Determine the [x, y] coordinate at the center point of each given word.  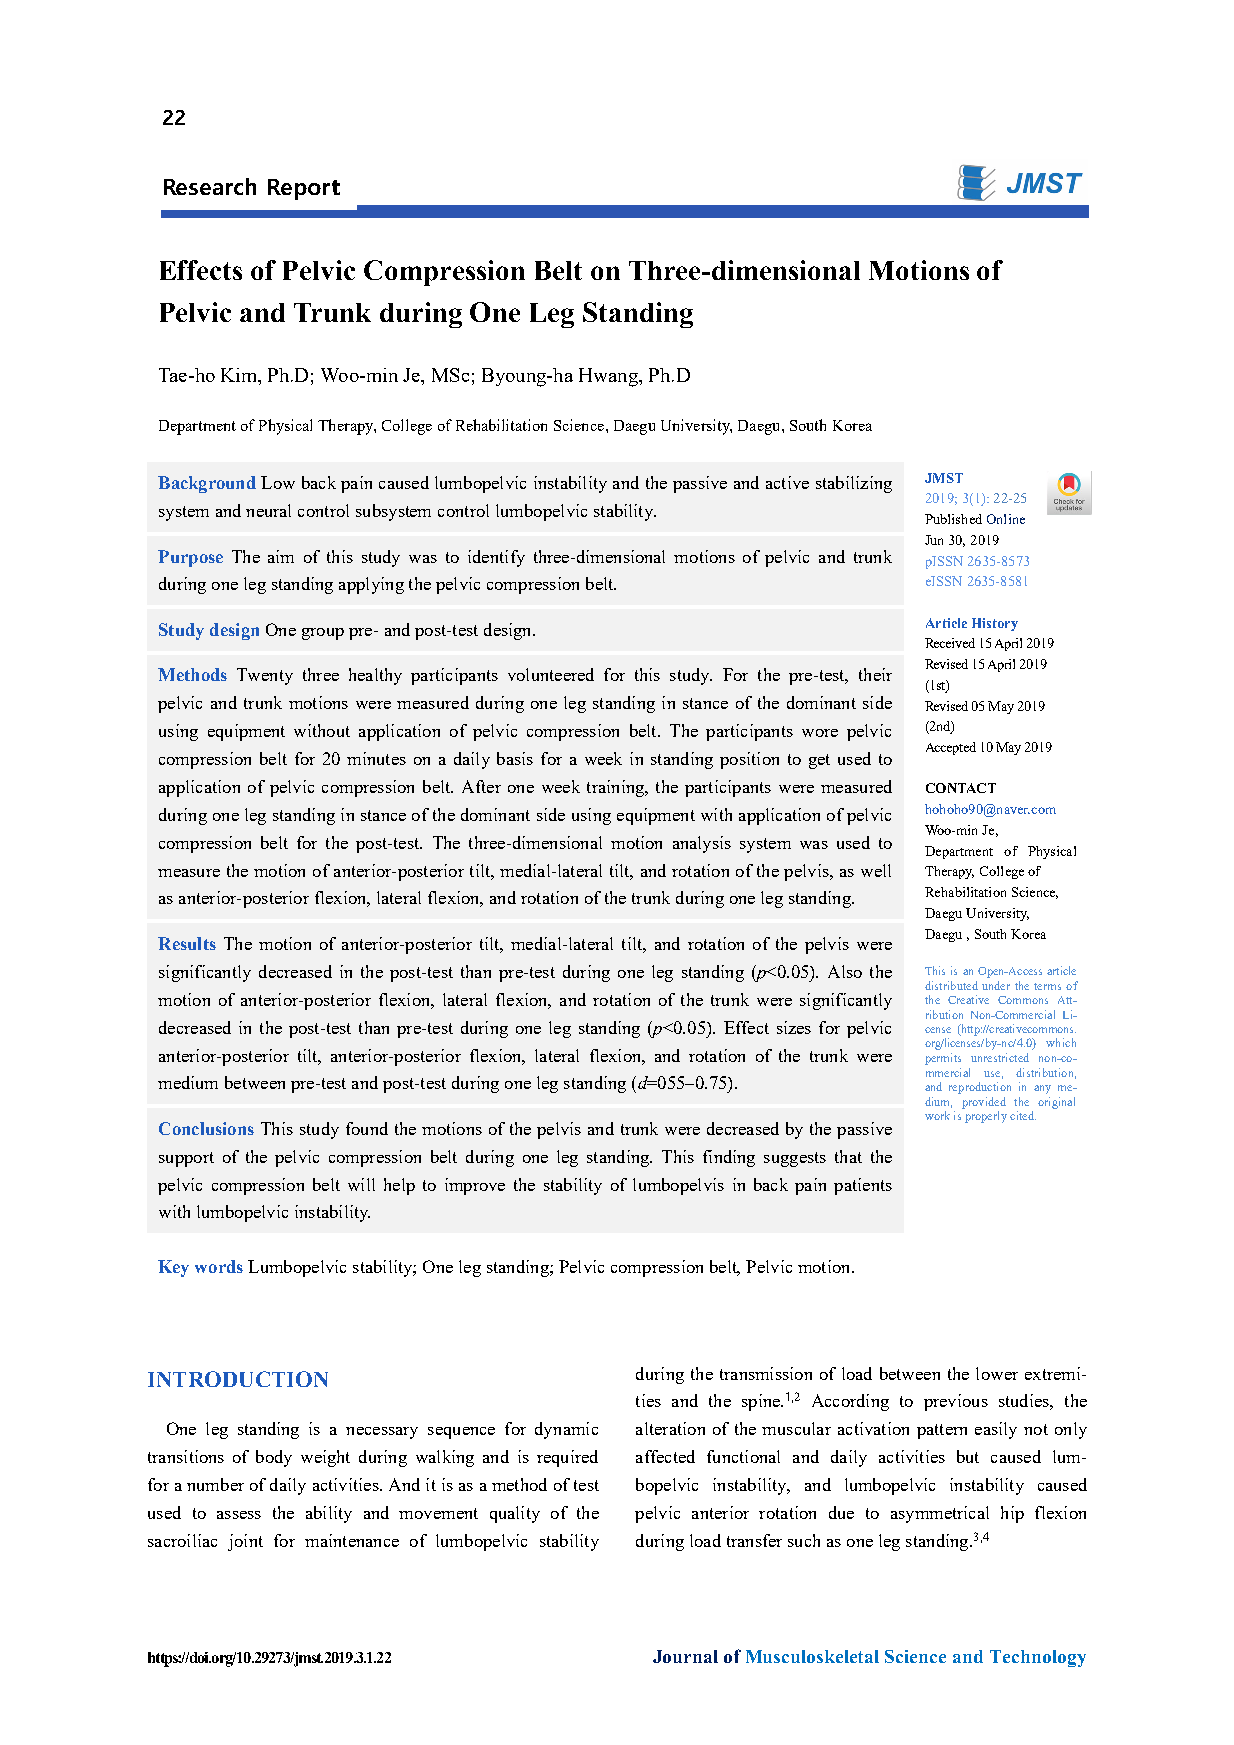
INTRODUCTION [238, 1379]
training [616, 788]
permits [943, 1059]
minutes [376, 758]
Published [953, 519]
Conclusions [206, 1128]
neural [268, 510]
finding [729, 1158]
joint [245, 1542]
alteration [670, 1428]
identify [496, 558]
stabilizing [854, 484]
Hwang [609, 377]
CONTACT [961, 788]
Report [304, 189]
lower [997, 1373]
